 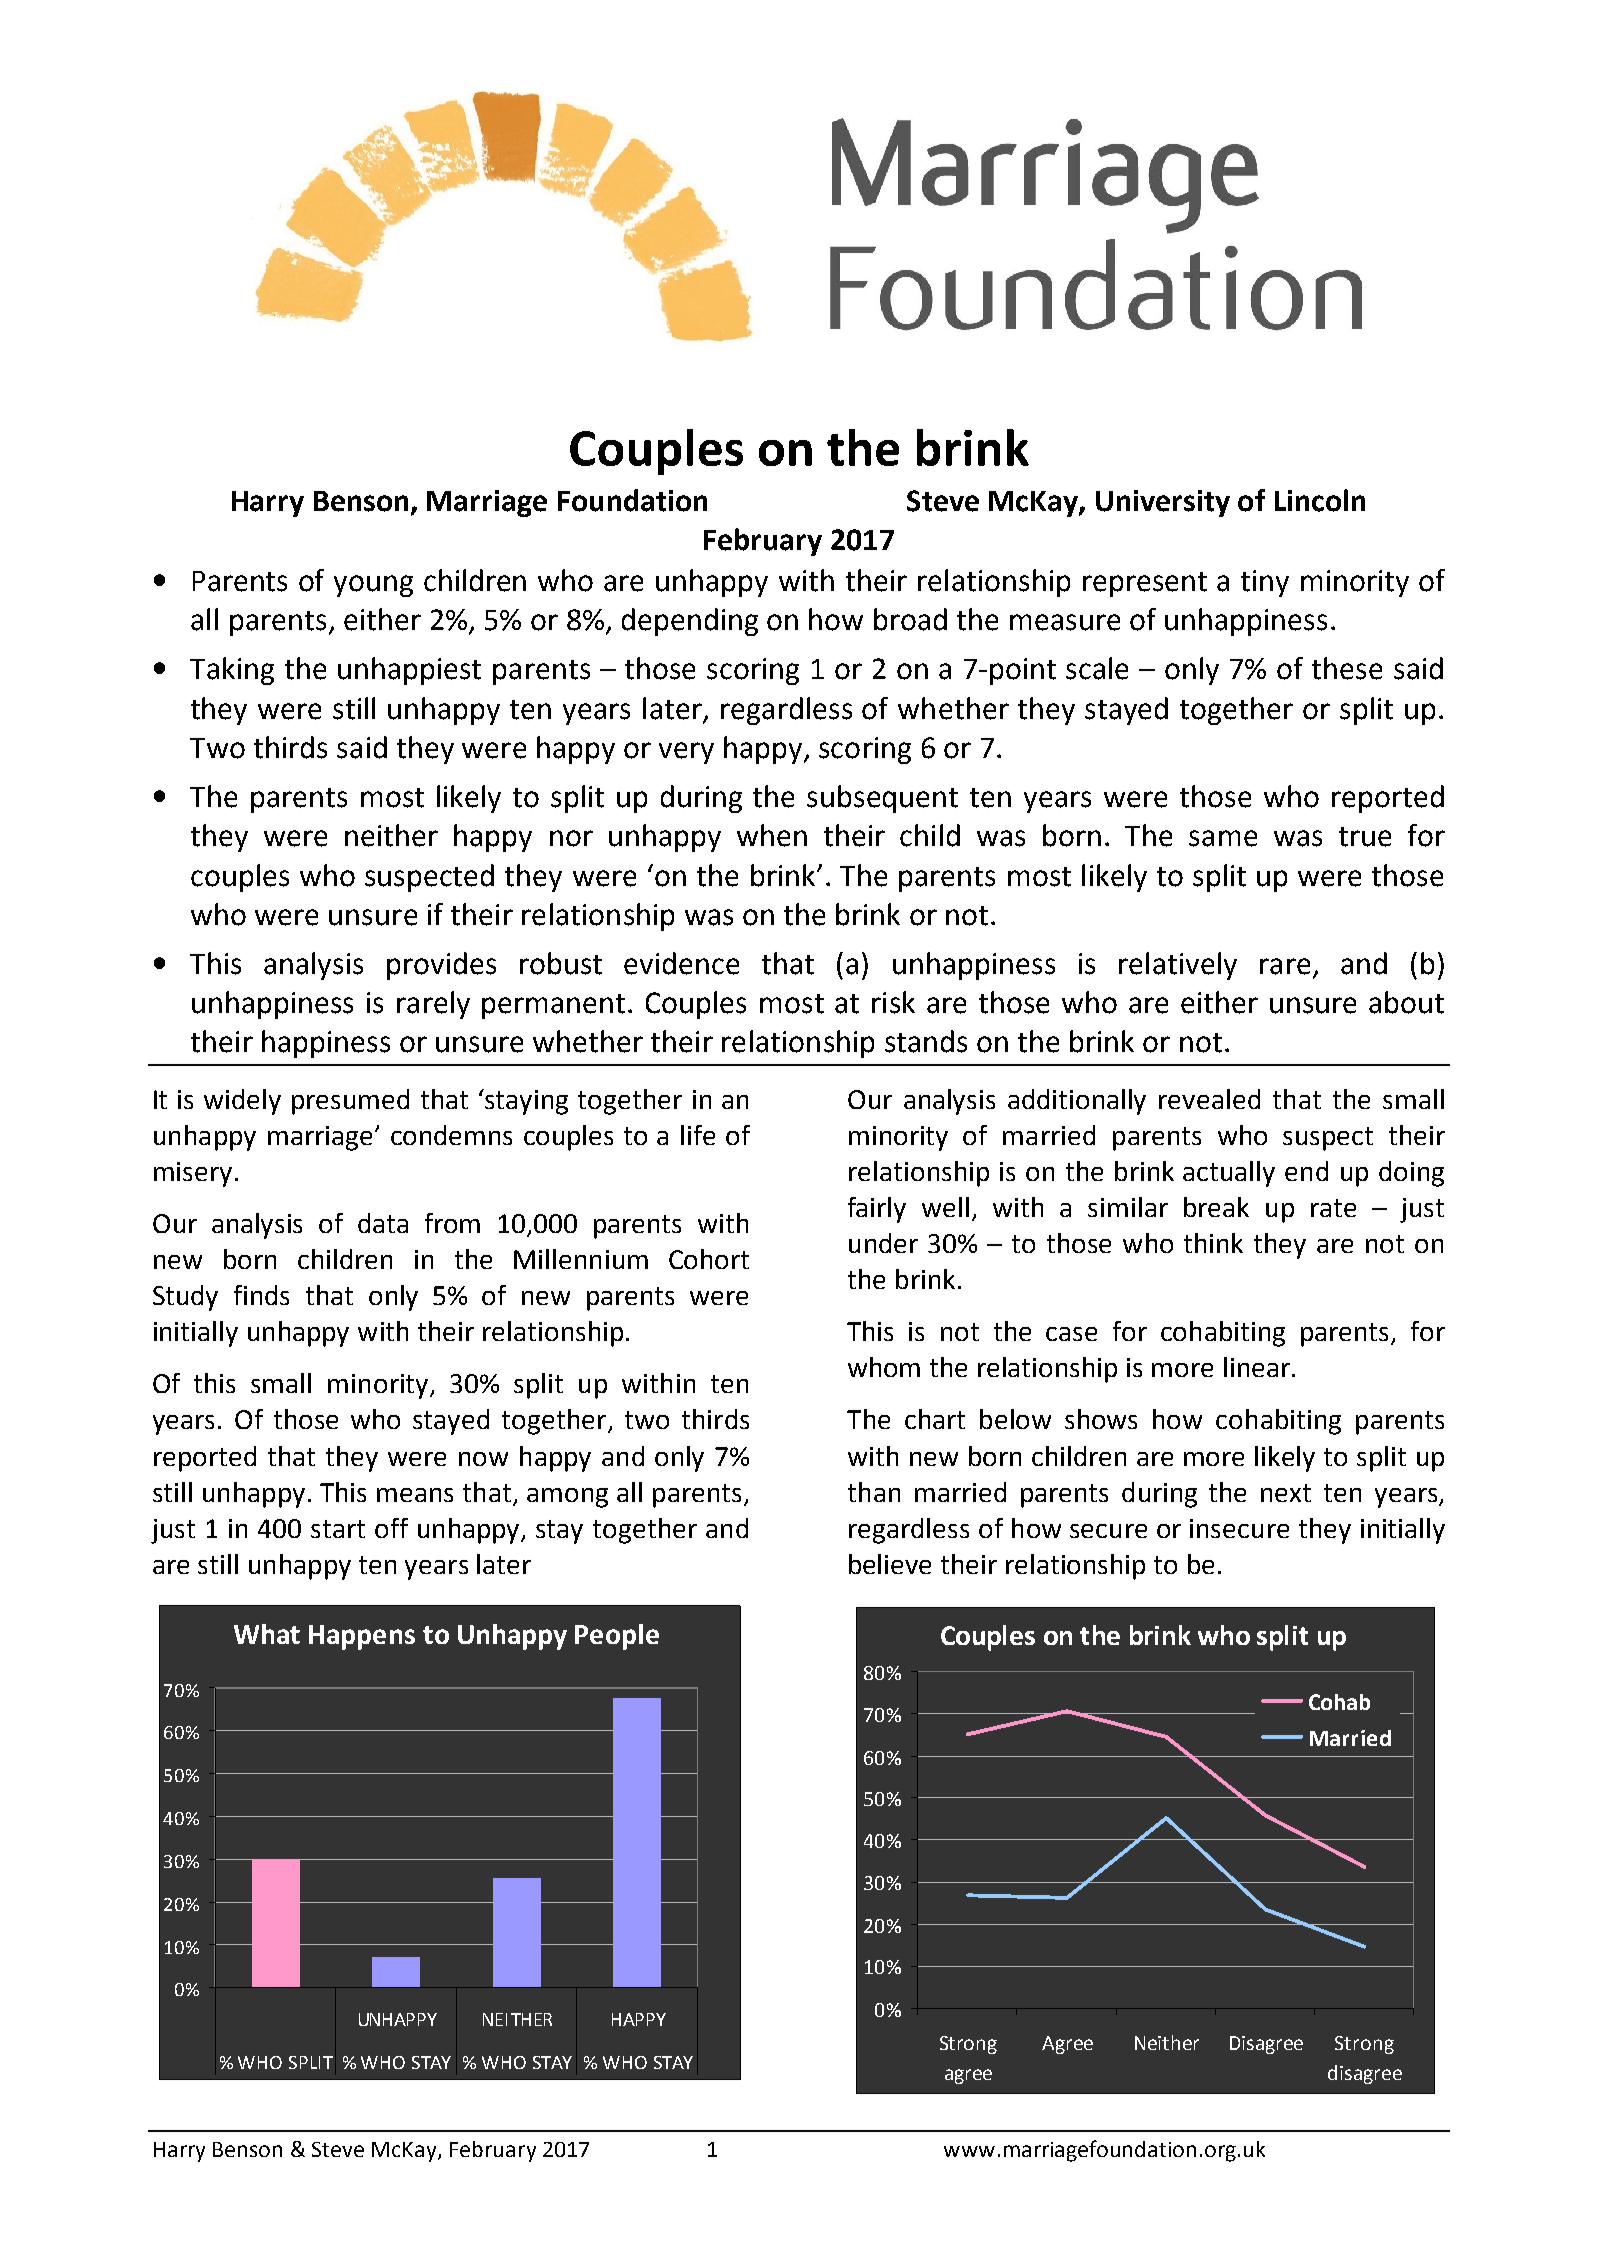 What do you see at coordinates (884, 1367) in the screenshot?
I see `whom` at bounding box center [884, 1367].
